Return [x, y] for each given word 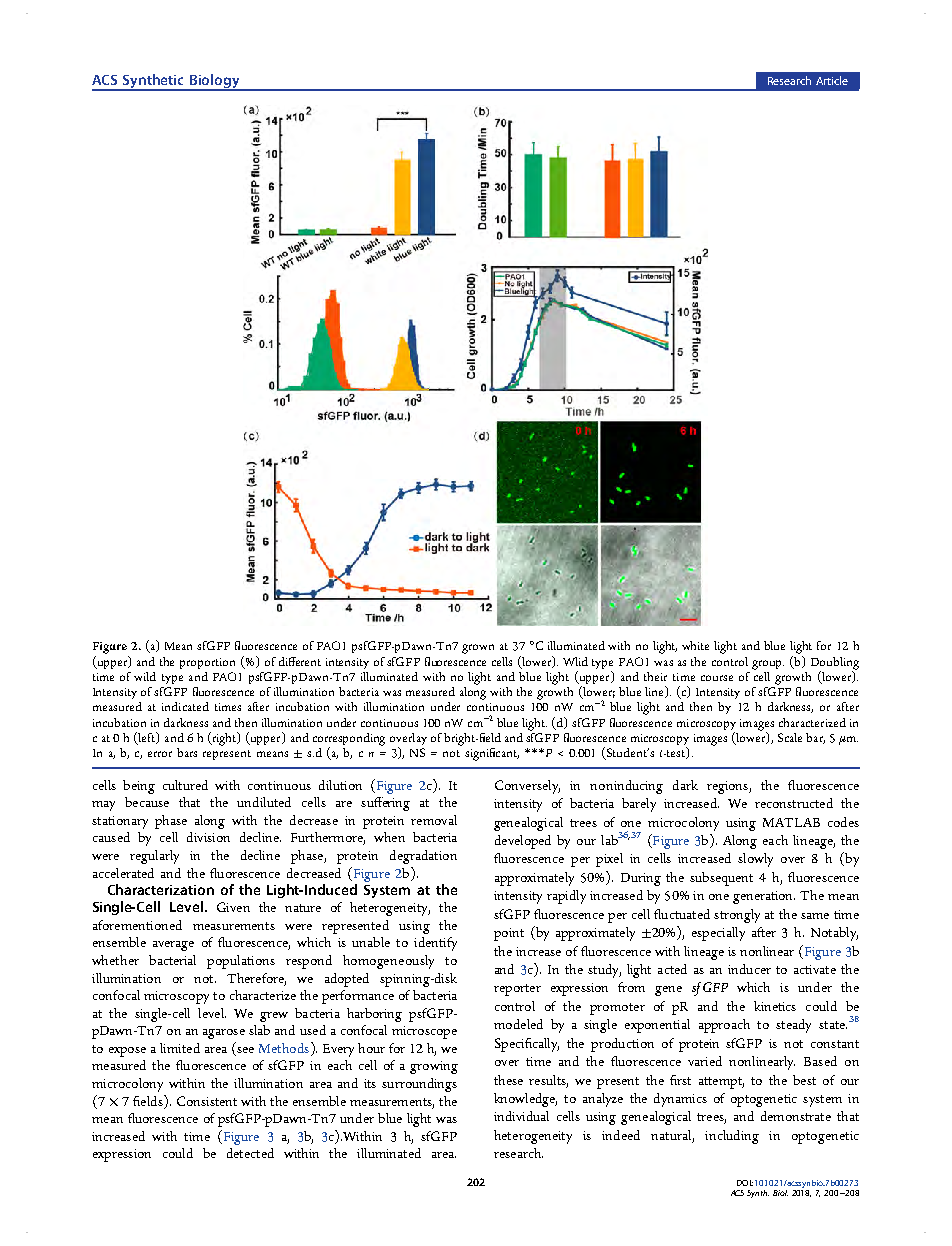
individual [521, 1116]
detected [250, 1153]
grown [478, 649]
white [695, 645]
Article [832, 80]
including [732, 1137]
